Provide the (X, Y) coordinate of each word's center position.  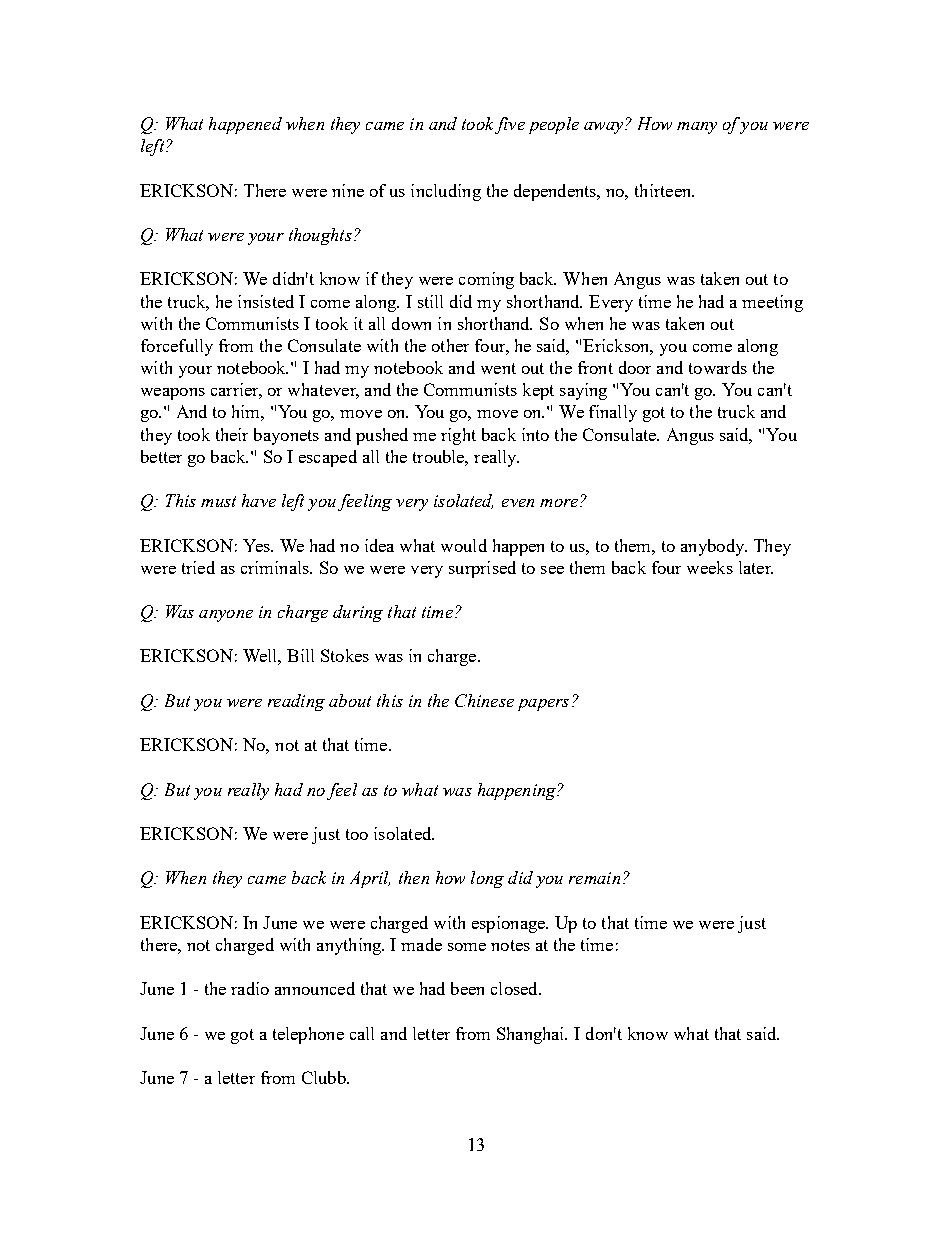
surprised (482, 569)
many (697, 128)
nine (348, 190)
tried (198, 567)
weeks (710, 567)
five (510, 125)
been (467, 988)
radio (250, 988)
